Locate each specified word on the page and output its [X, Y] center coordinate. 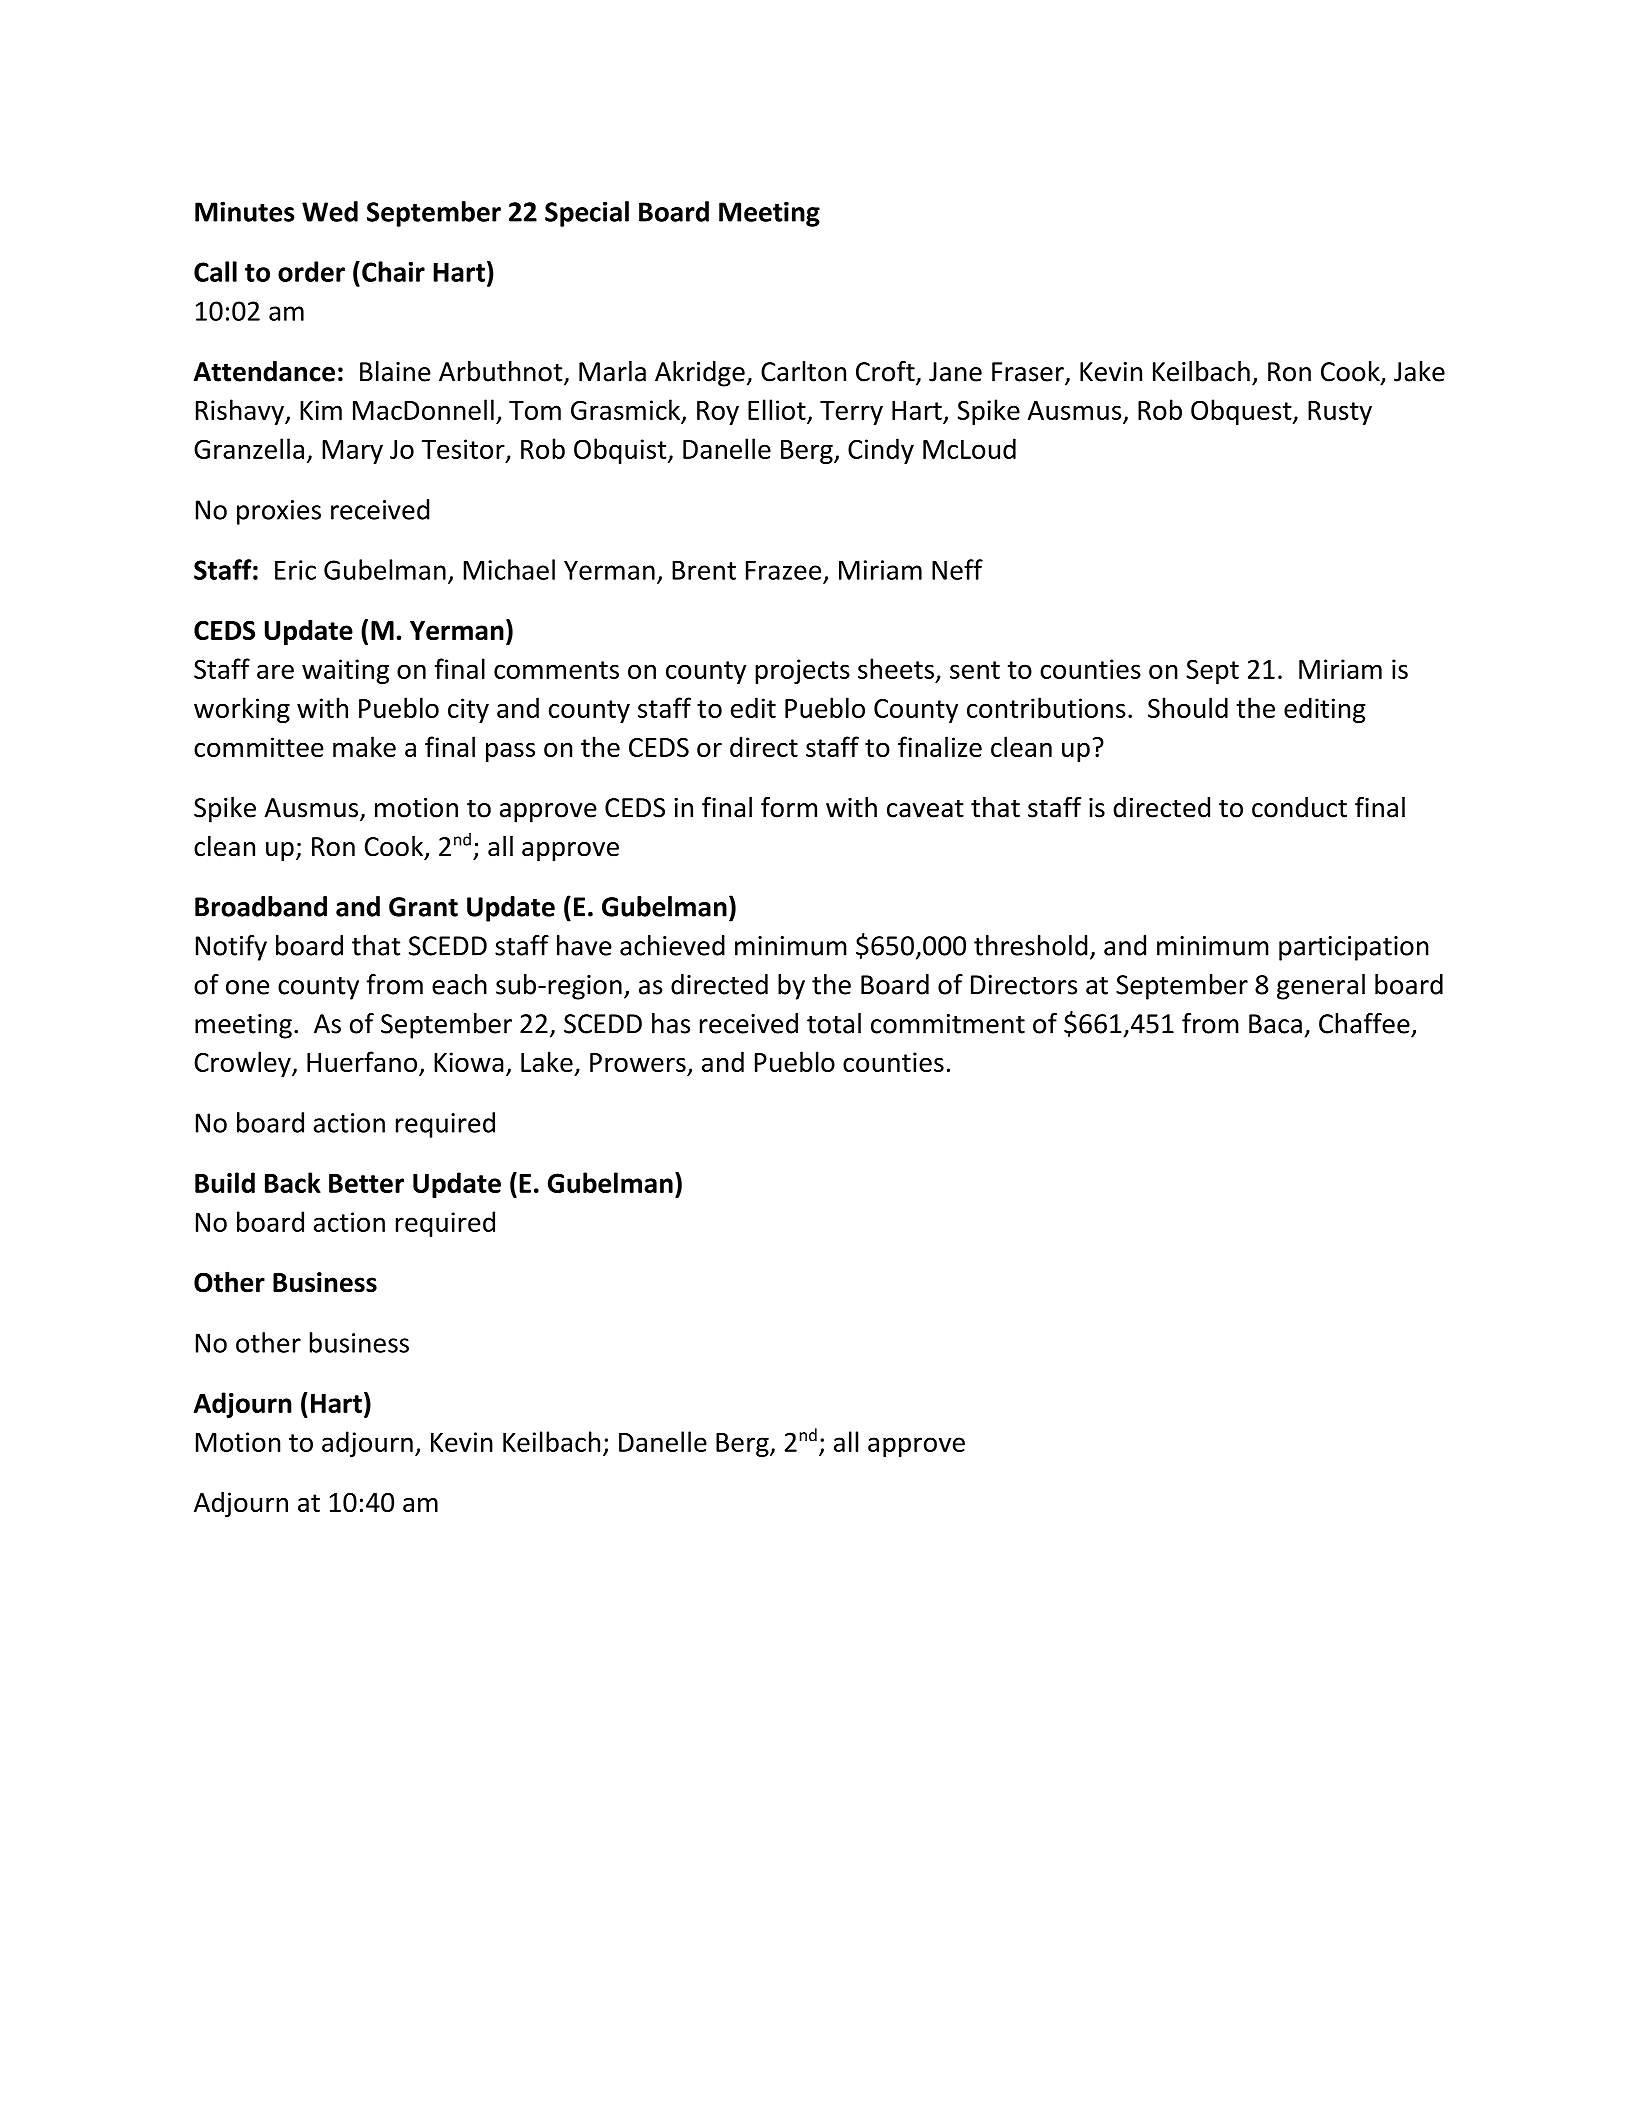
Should [1188, 707]
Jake [1419, 371]
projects [802, 671]
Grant [423, 907]
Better [366, 1183]
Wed [330, 211]
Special [587, 214]
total [834, 1023]
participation [1354, 948]
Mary [352, 452]
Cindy [881, 451]
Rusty [1340, 413]
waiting [345, 671]
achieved [672, 945]
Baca [1275, 1024]
